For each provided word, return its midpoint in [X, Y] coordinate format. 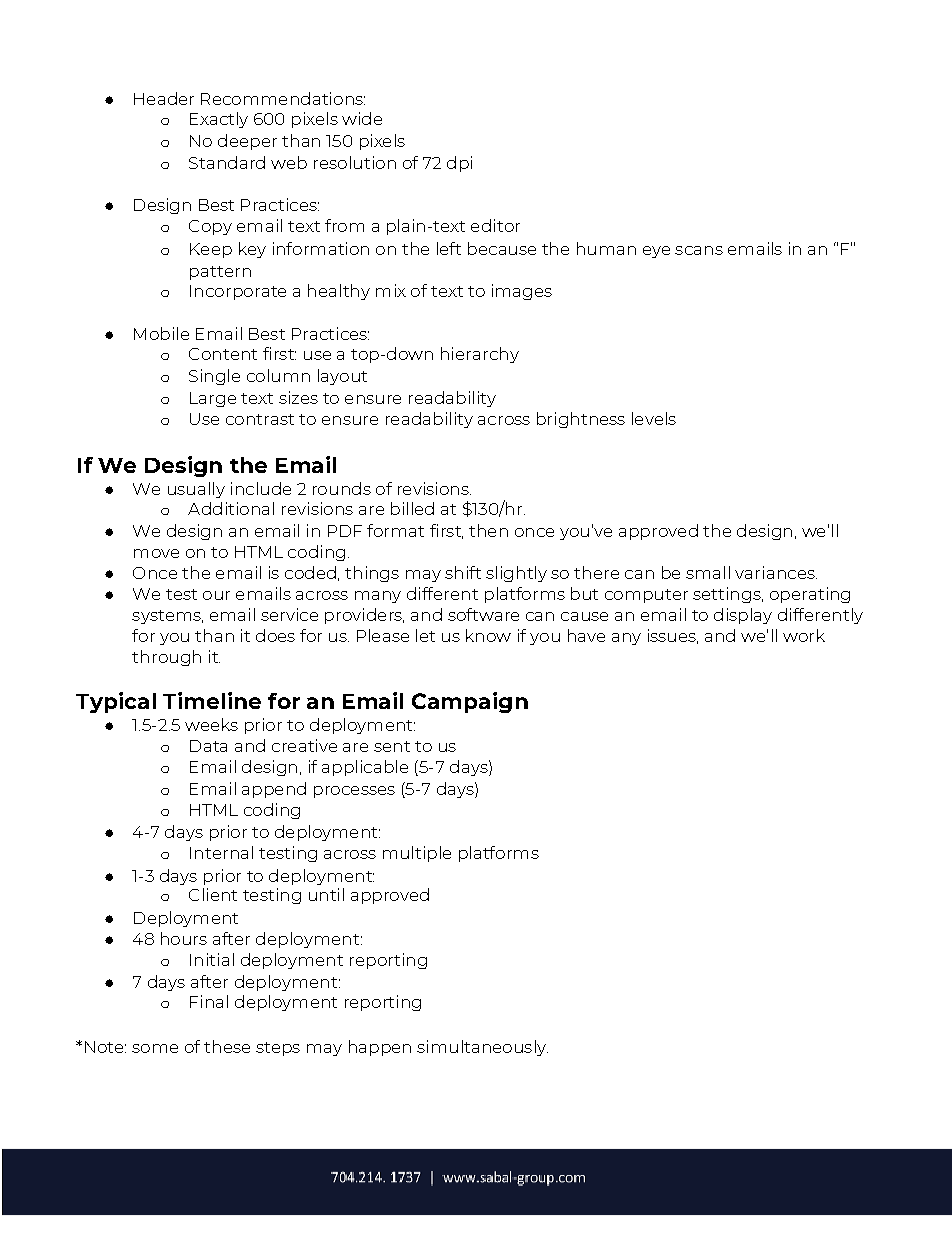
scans [699, 250]
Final [209, 1001]
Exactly [219, 120]
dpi [459, 164]
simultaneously [482, 1048]
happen [380, 1048]
